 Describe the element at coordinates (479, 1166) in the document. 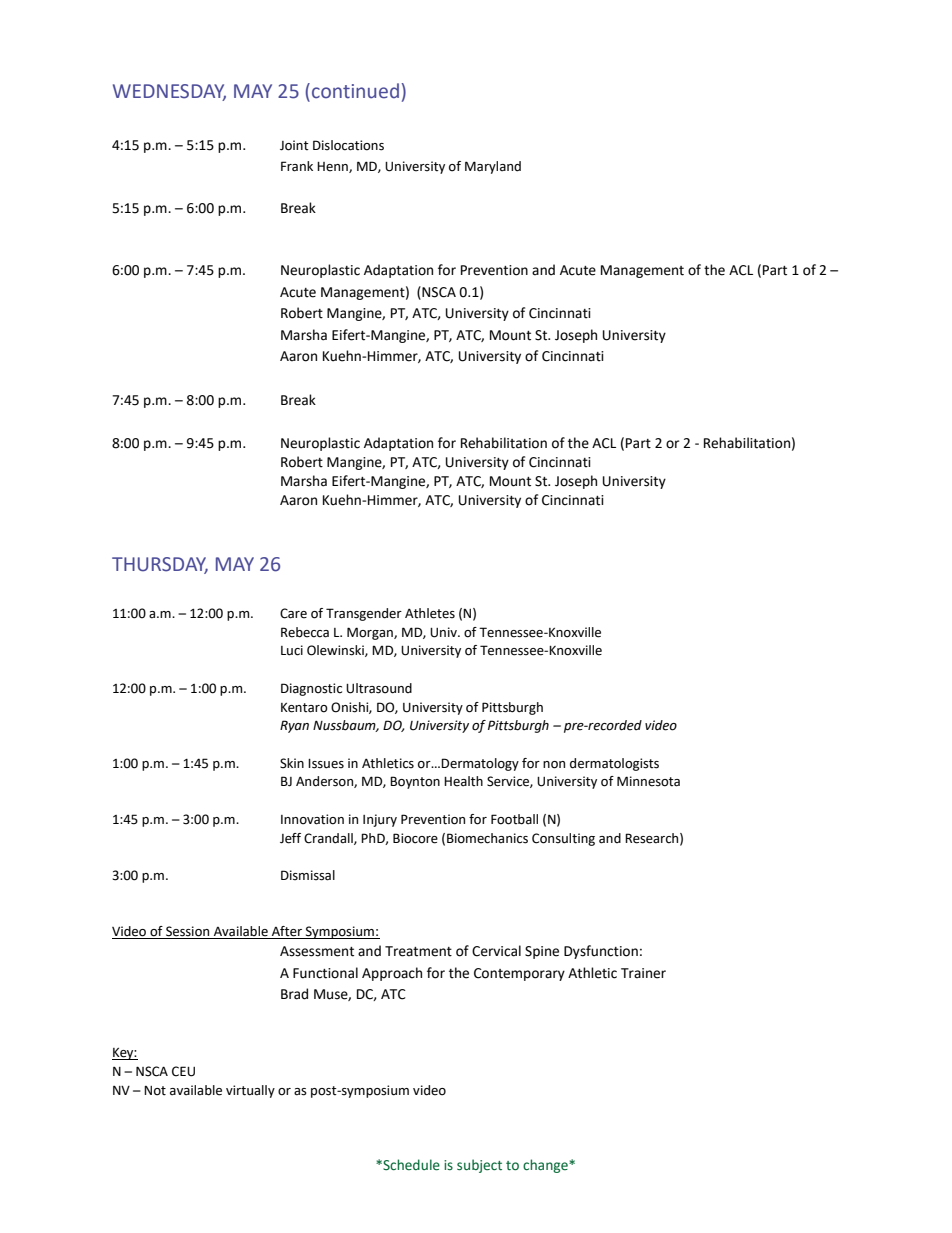

I see `subject` at that location.
